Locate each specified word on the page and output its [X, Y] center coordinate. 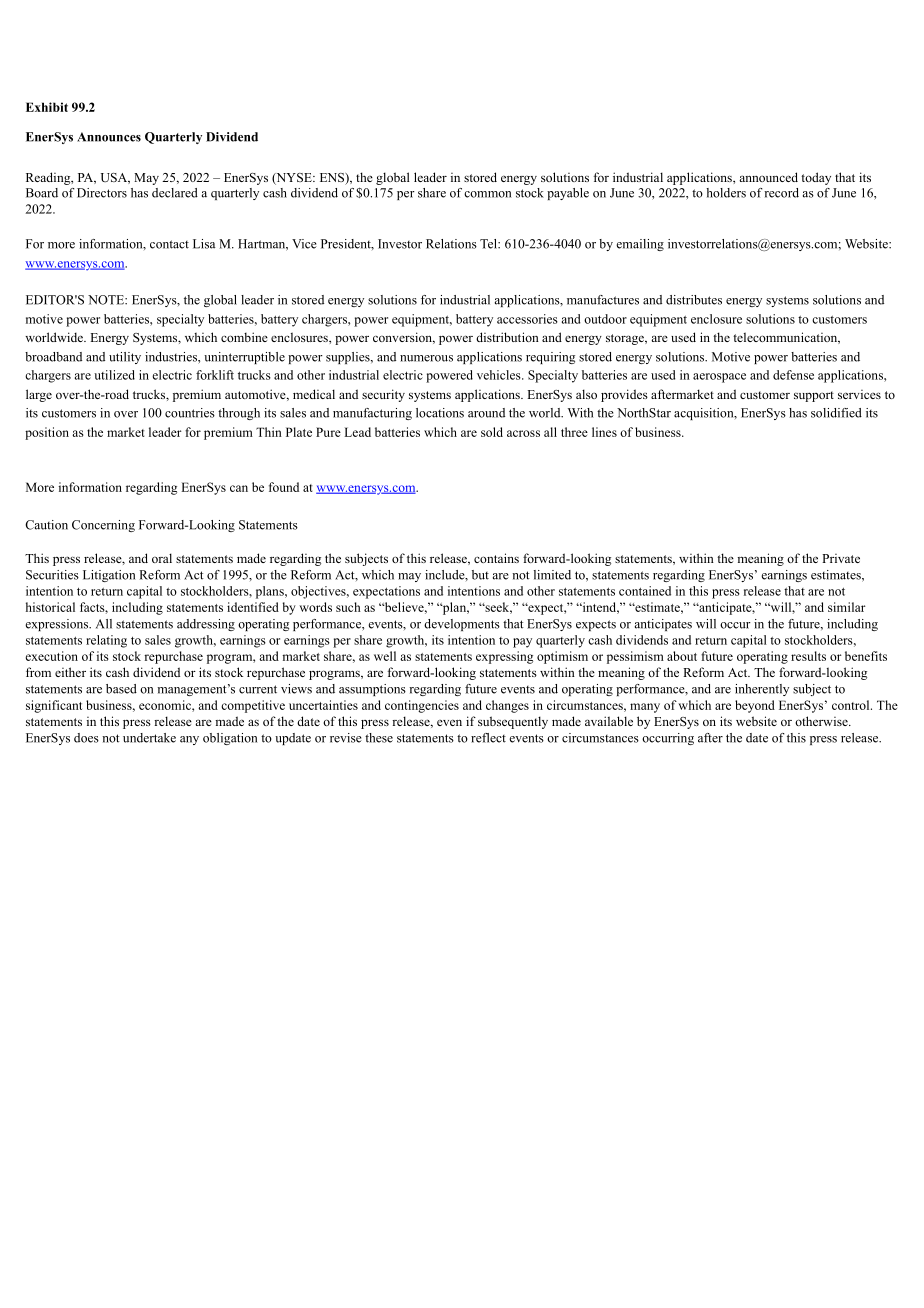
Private [841, 558]
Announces [109, 137]
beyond [755, 706]
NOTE [107, 300]
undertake [149, 738]
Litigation [109, 576]
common [487, 194]
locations [440, 413]
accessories [527, 319]
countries [190, 413]
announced [768, 177]
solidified [836, 413]
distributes [694, 300]
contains [496, 558]
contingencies [422, 706]
